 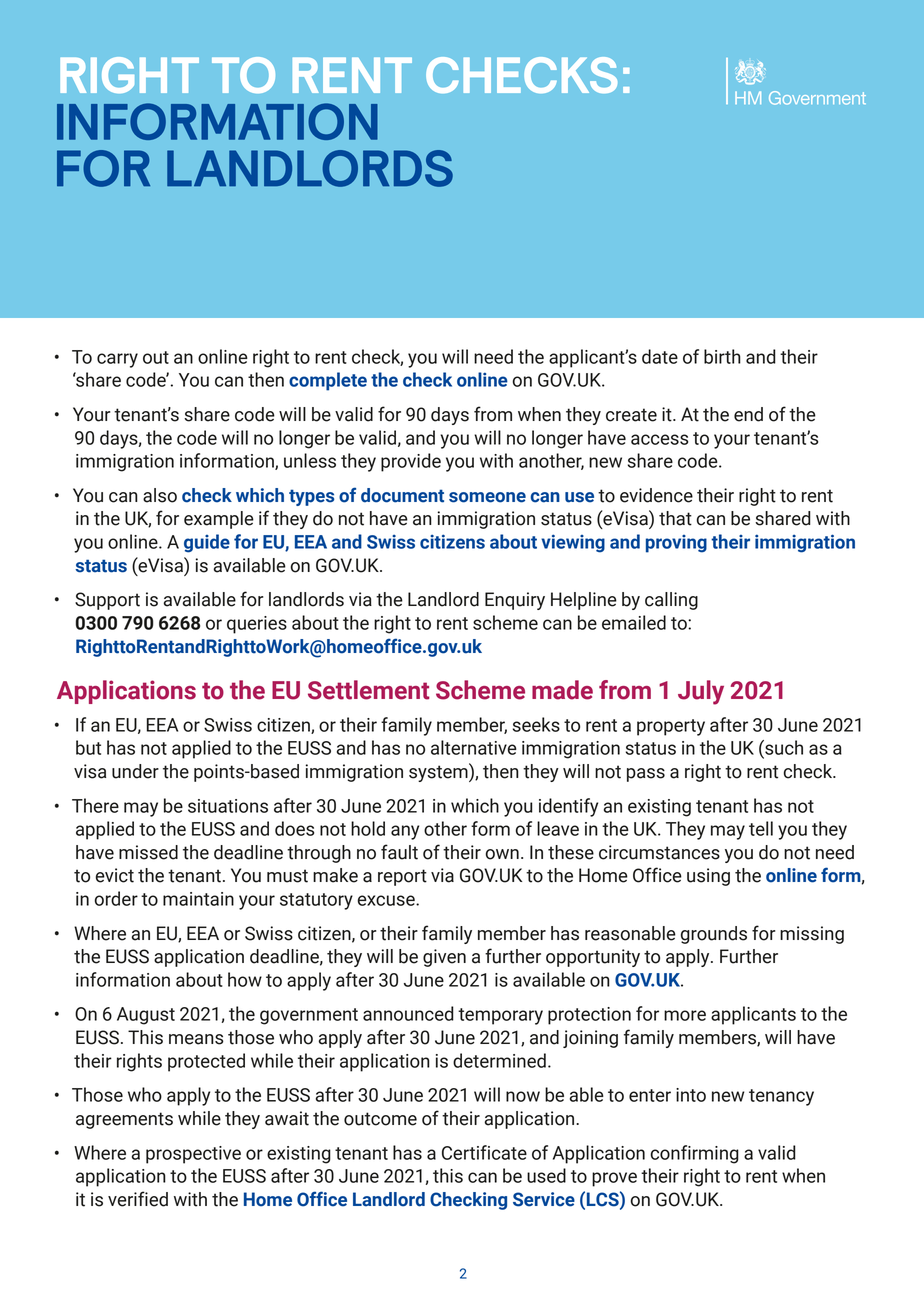 What do you see at coordinates (783, 747) in the document?
I see `such` at bounding box center [783, 747].
